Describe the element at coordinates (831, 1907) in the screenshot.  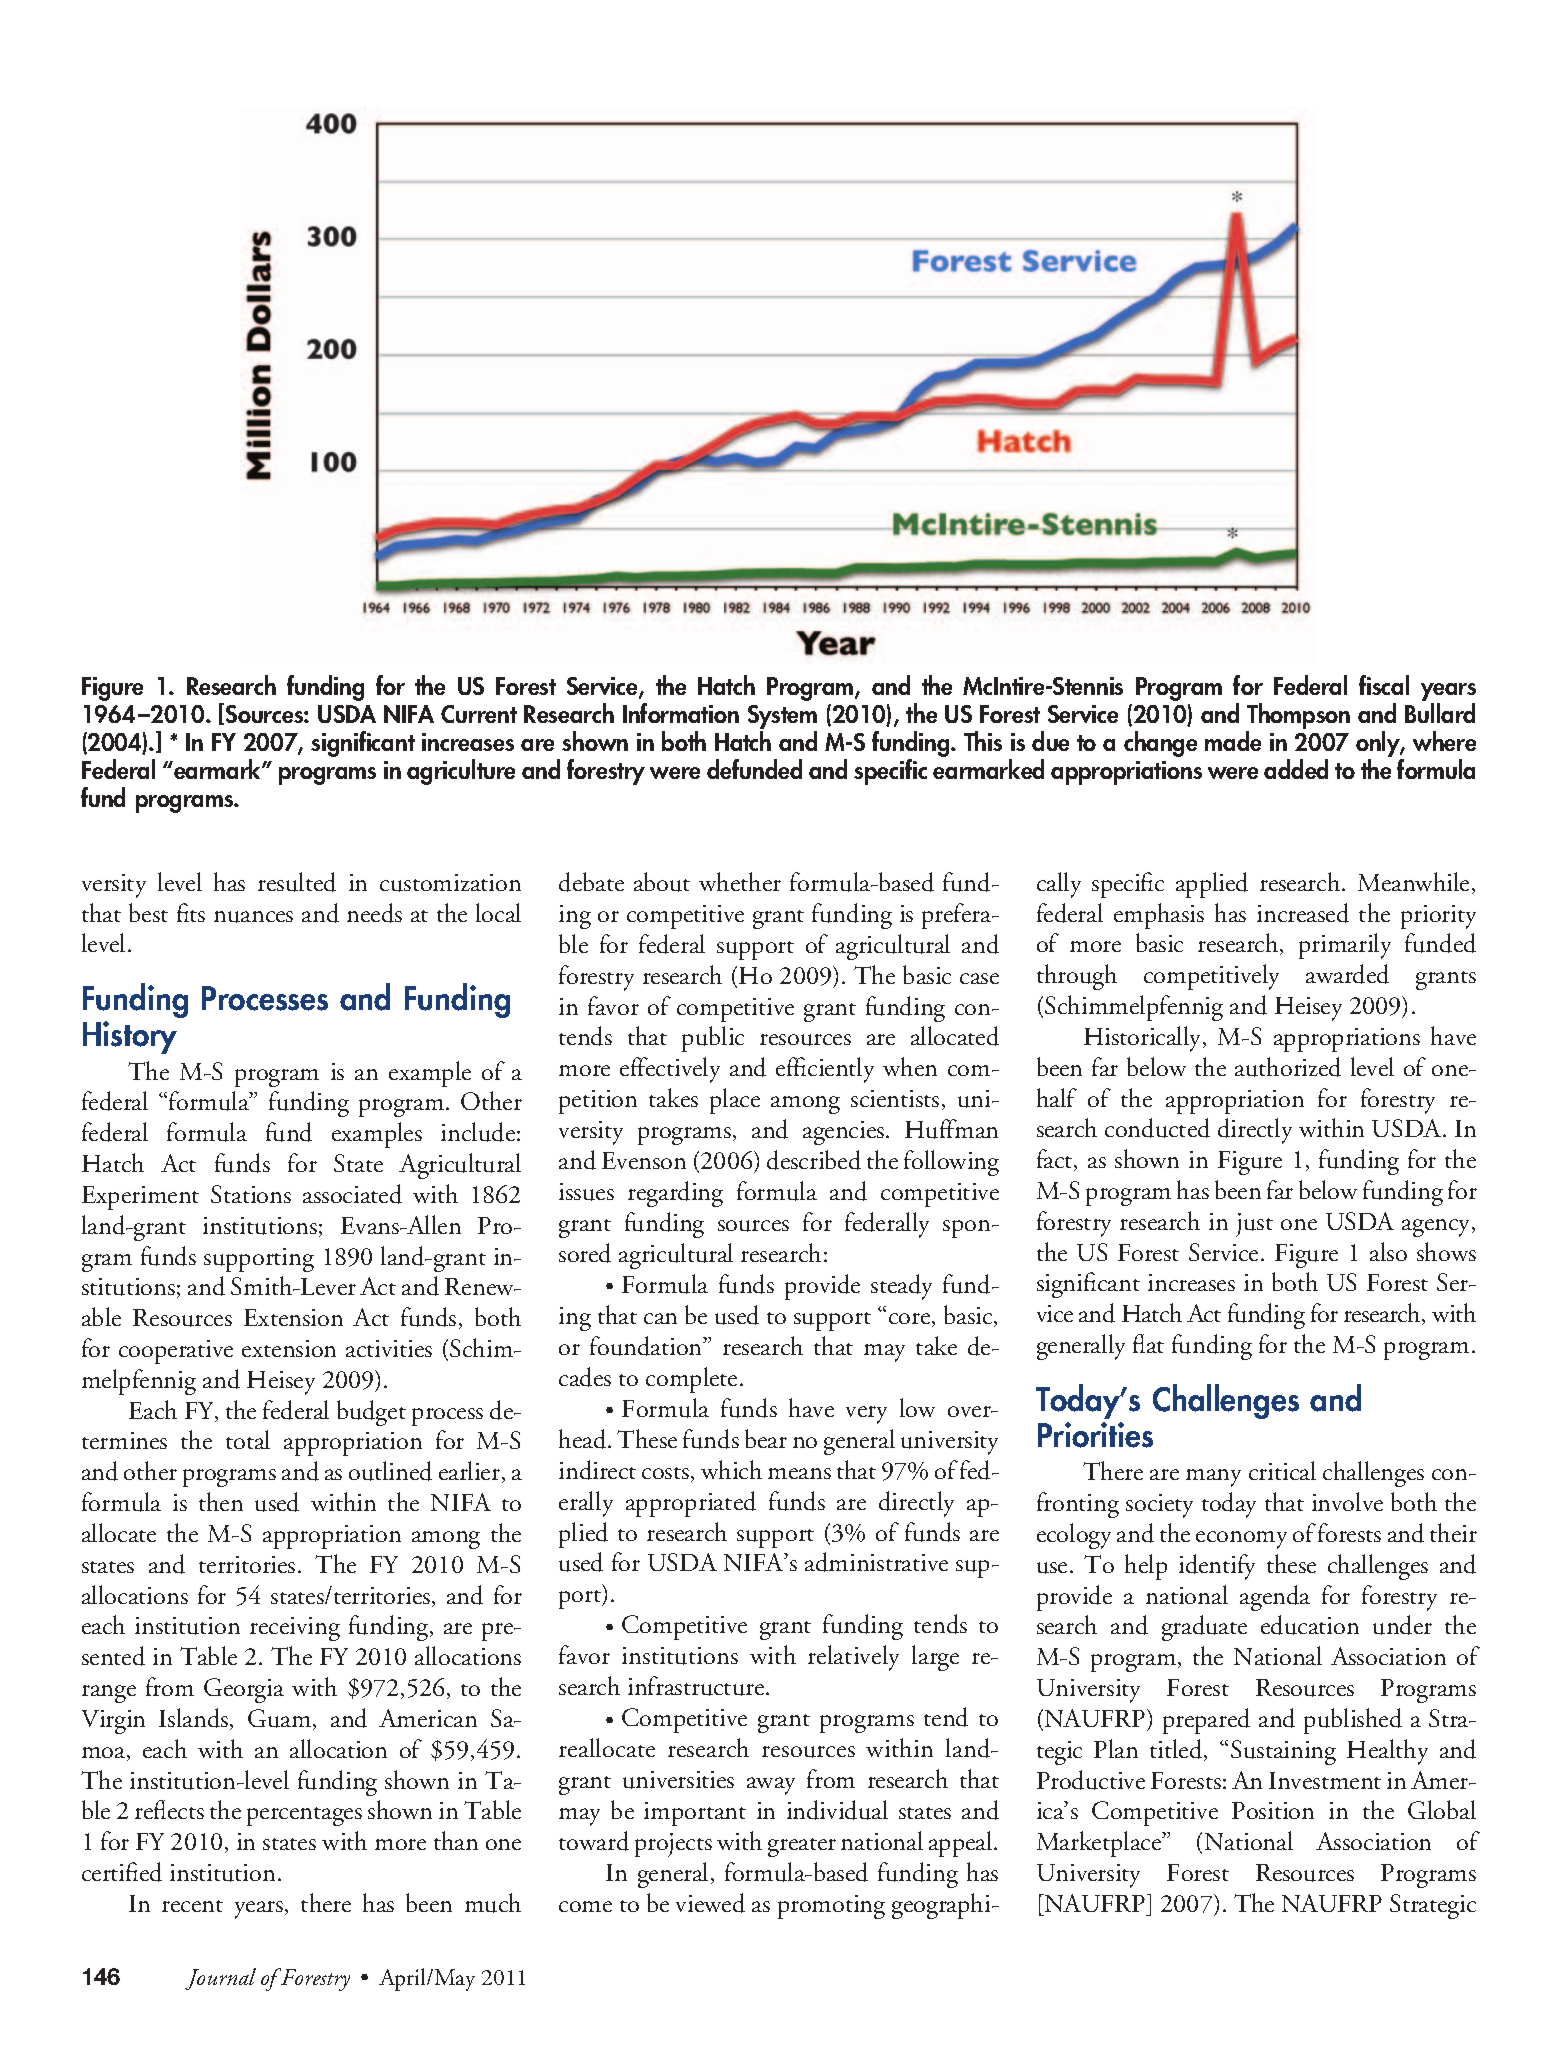
I see `promoting` at that location.
